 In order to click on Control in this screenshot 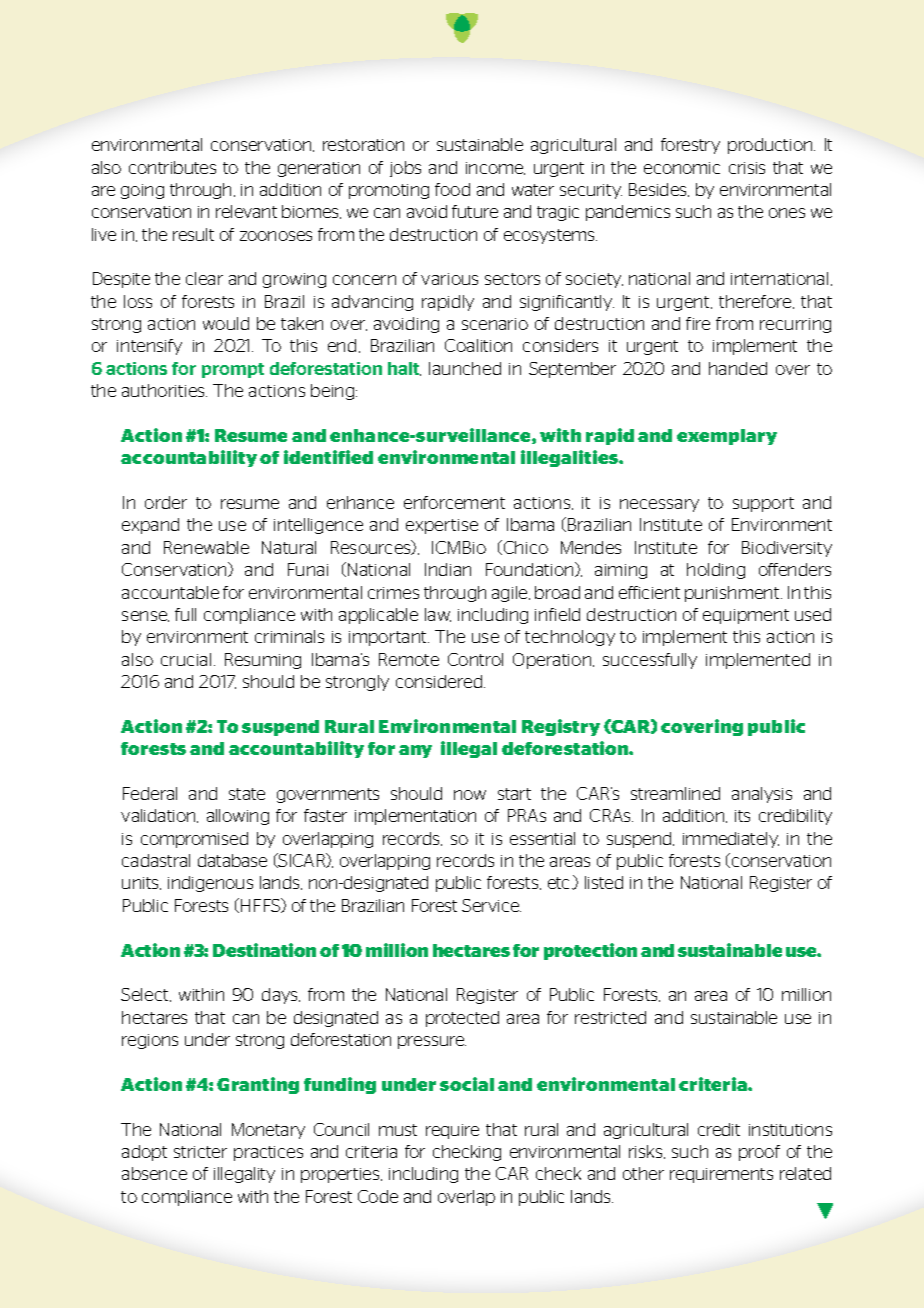, I will do `click(475, 659)`.
